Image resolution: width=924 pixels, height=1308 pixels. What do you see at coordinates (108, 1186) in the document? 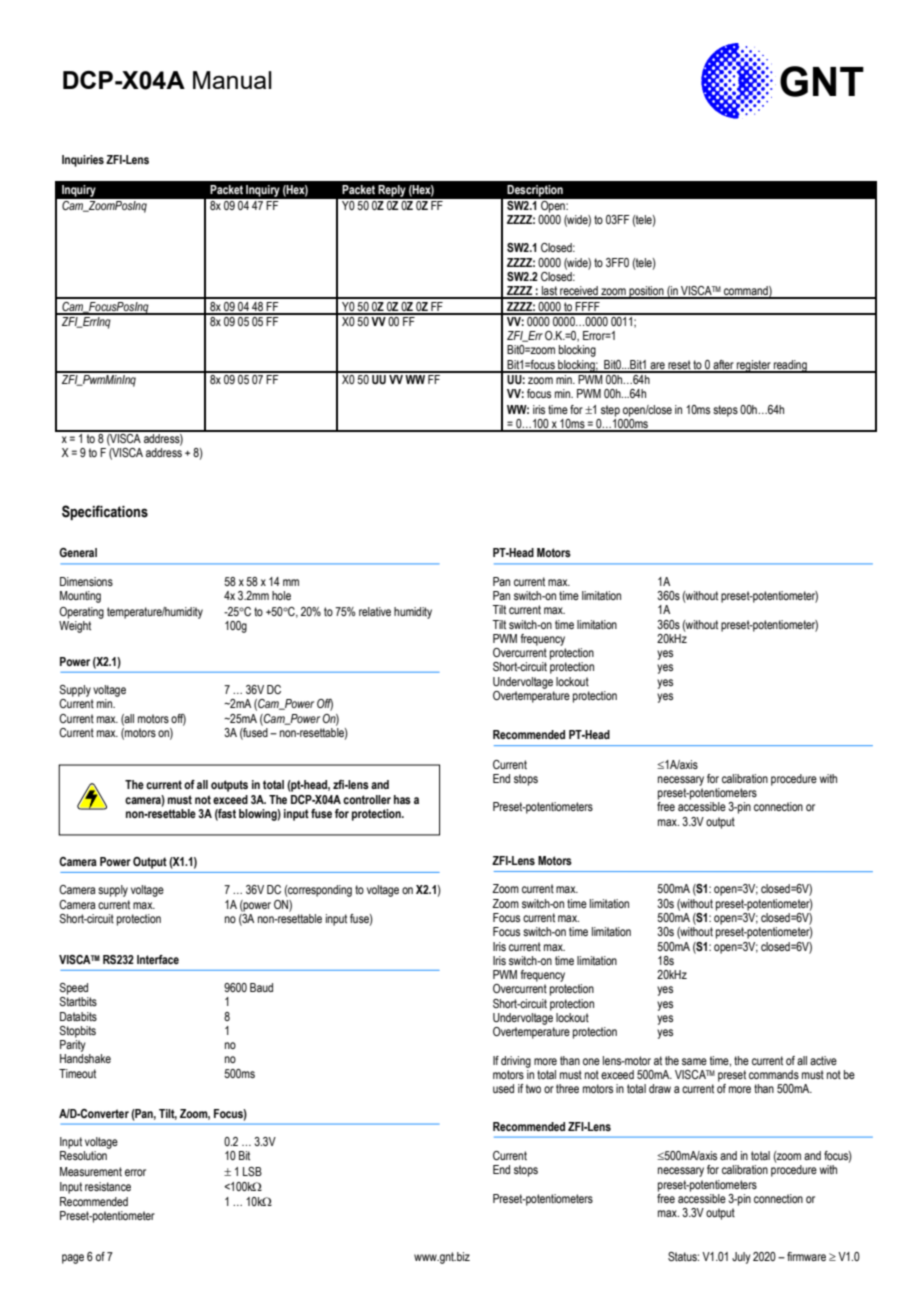
I see `resistance` at bounding box center [108, 1186].
